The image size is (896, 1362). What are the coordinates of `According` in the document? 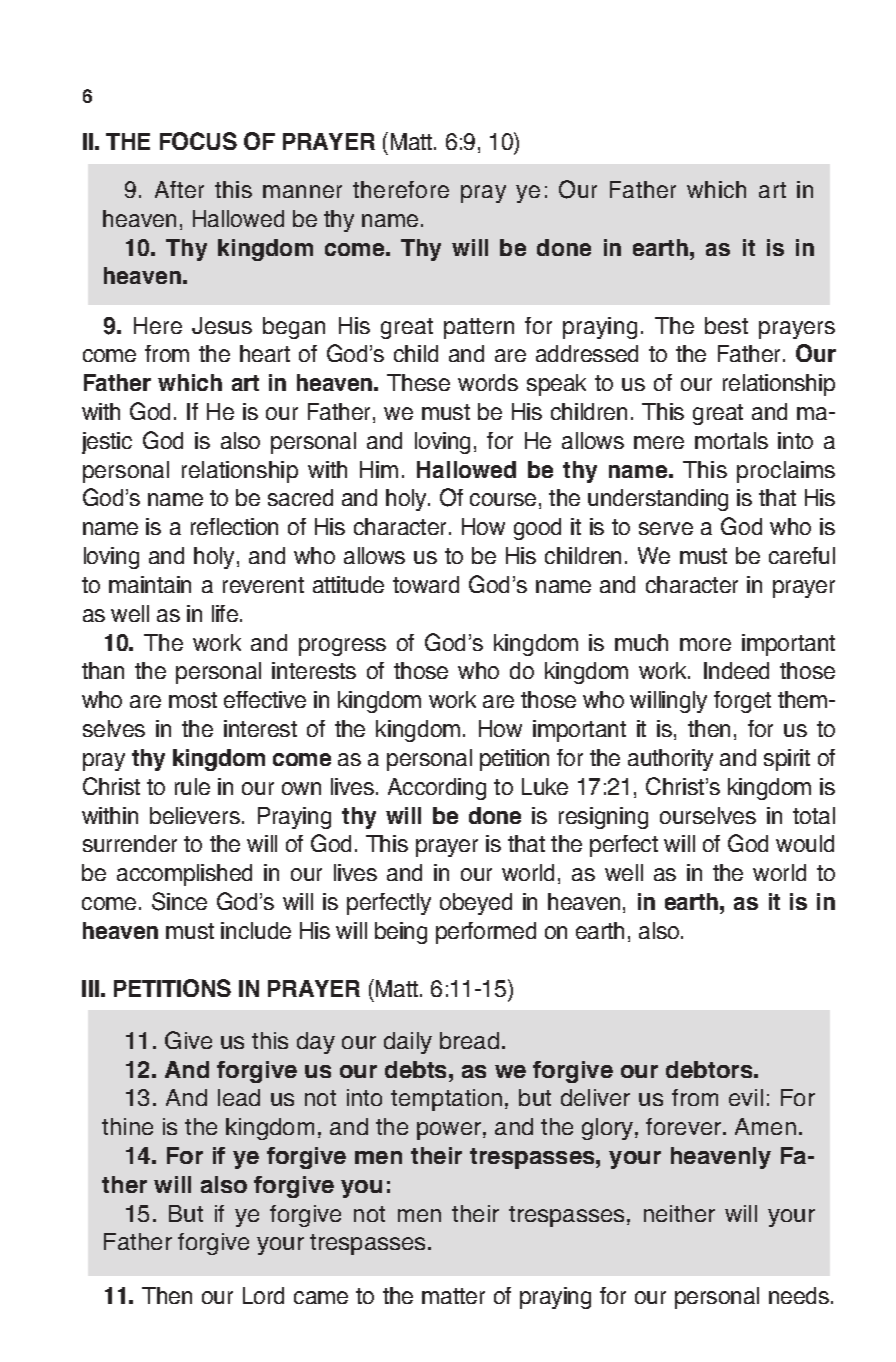 It's located at (437, 789).
